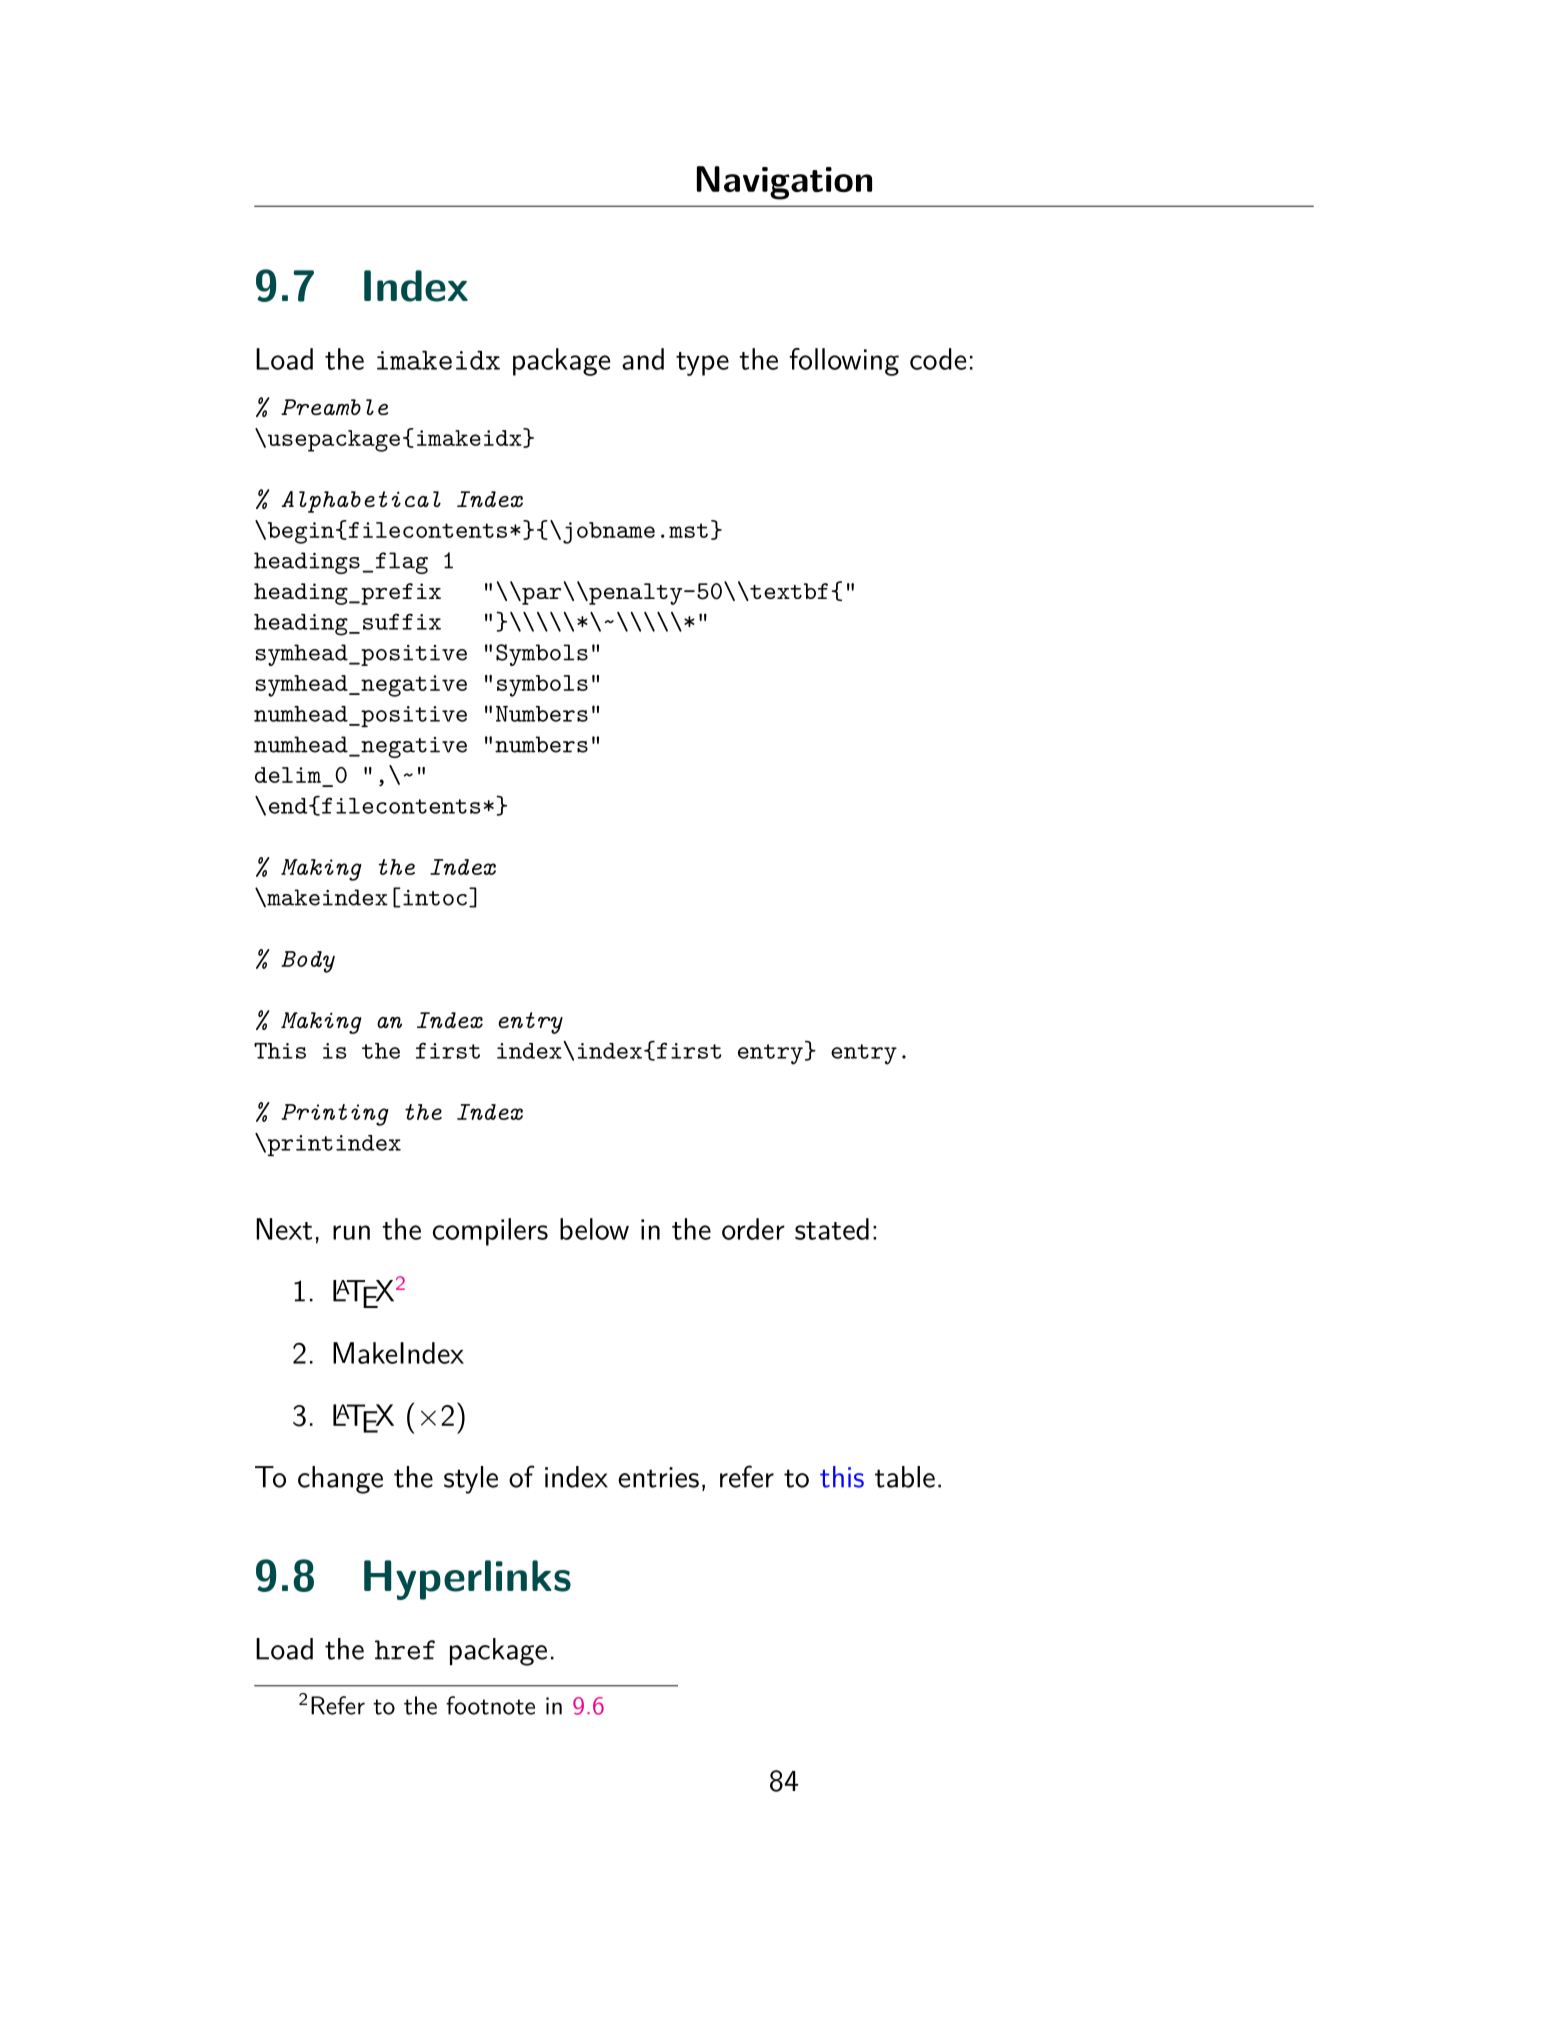  I want to click on href, so click(405, 1650).
